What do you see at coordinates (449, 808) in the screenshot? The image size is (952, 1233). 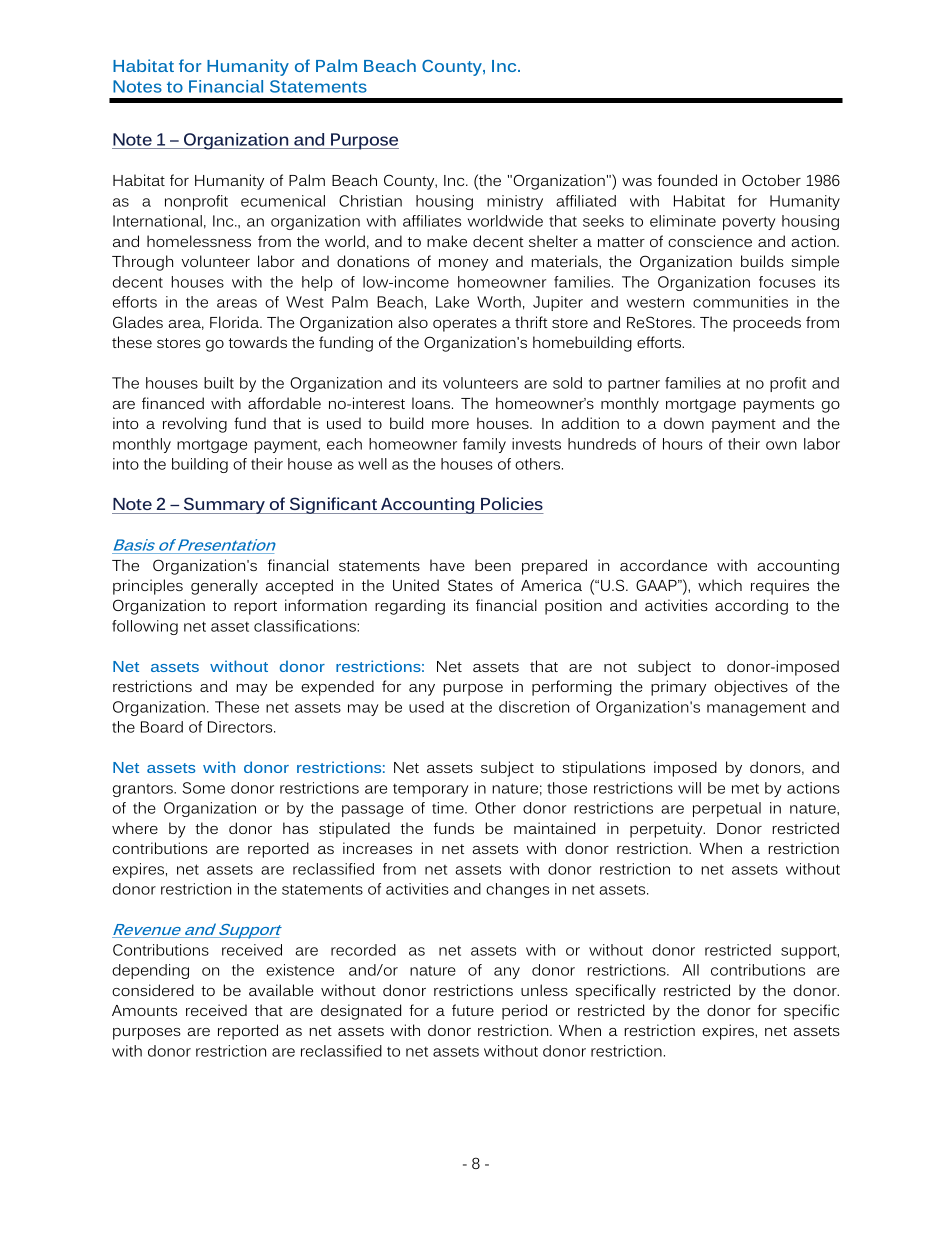 I see `time` at bounding box center [449, 808].
